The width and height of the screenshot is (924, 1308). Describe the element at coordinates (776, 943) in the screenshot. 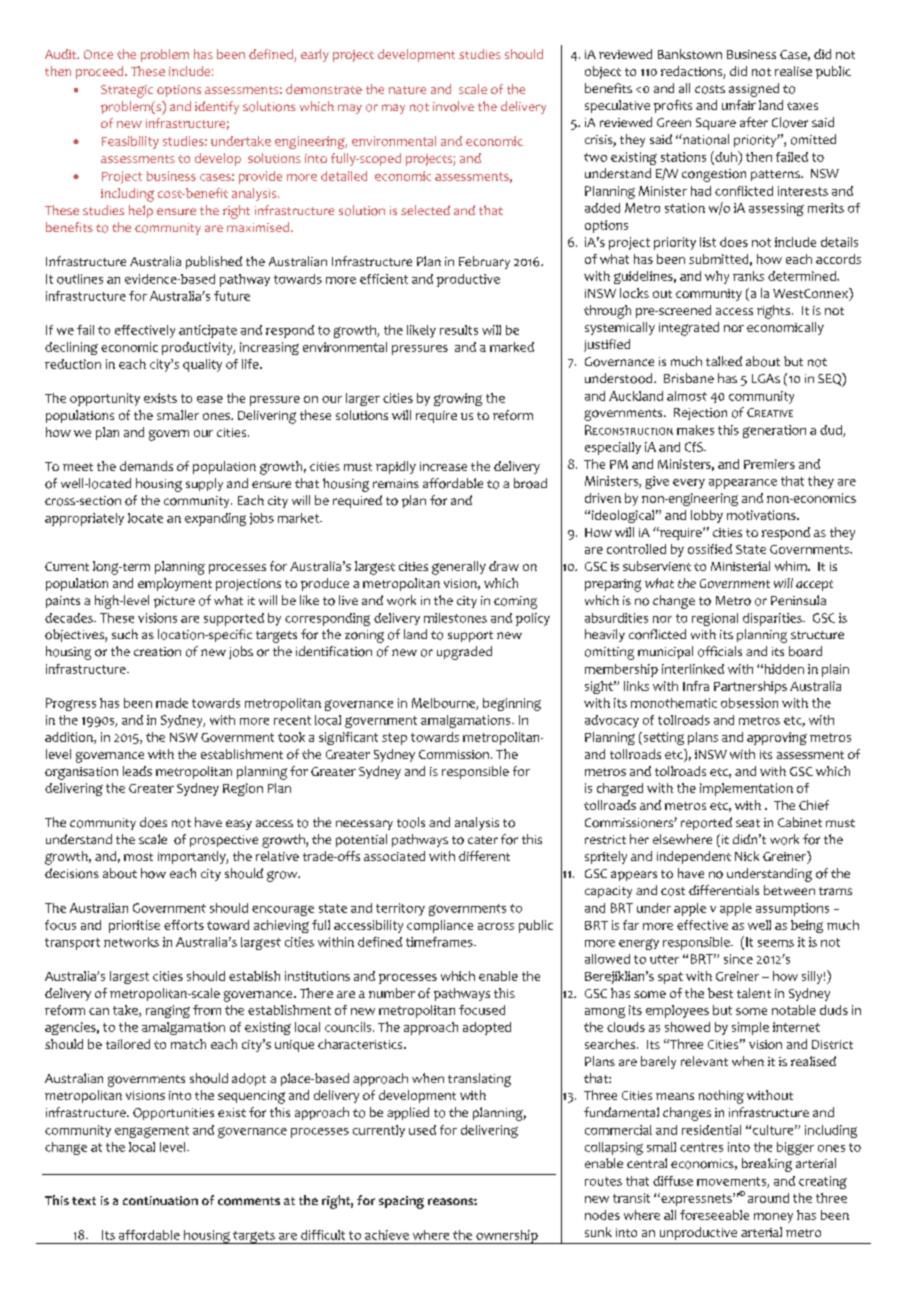

I see `seems` at that location.
